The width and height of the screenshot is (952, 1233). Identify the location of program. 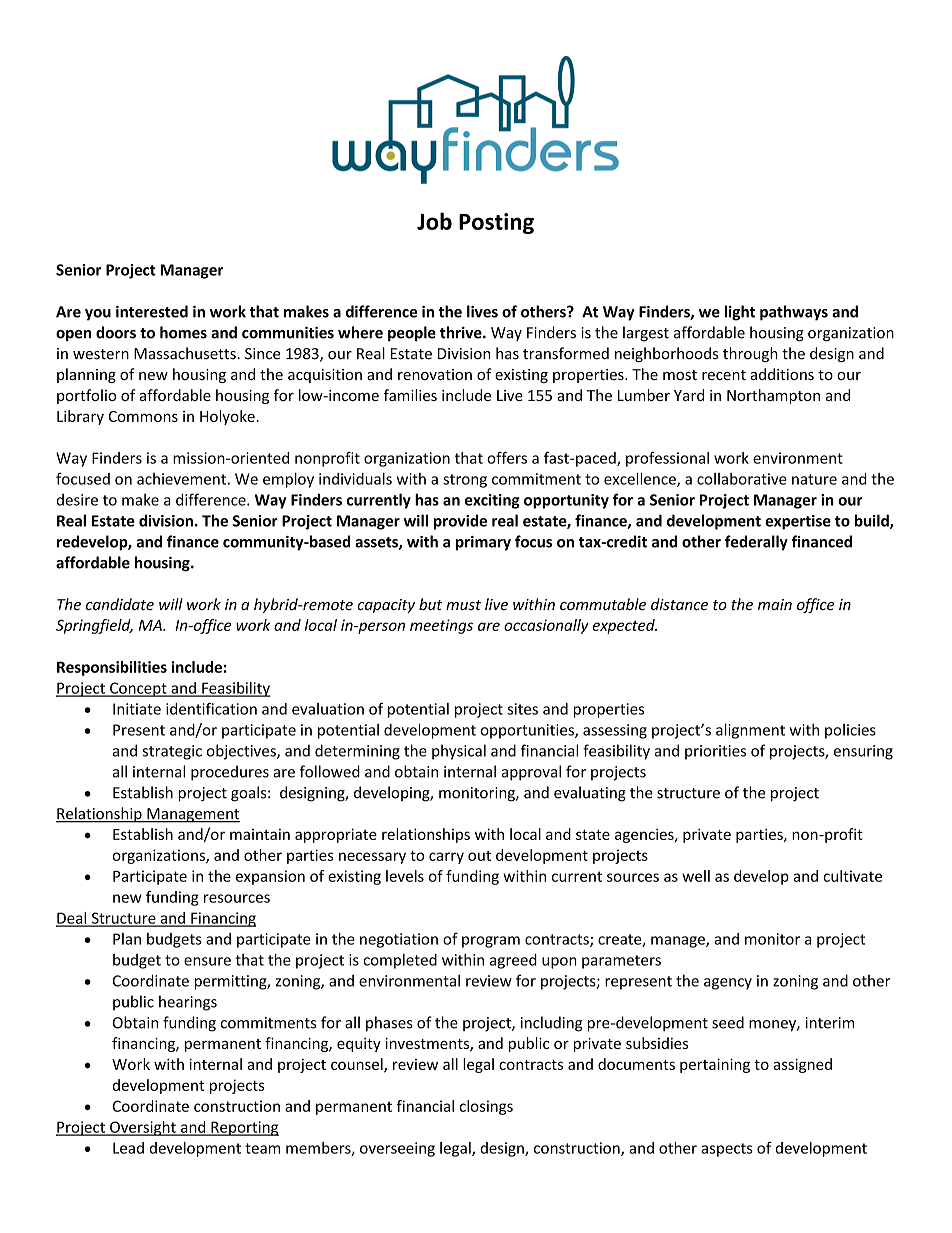
(491, 942).
